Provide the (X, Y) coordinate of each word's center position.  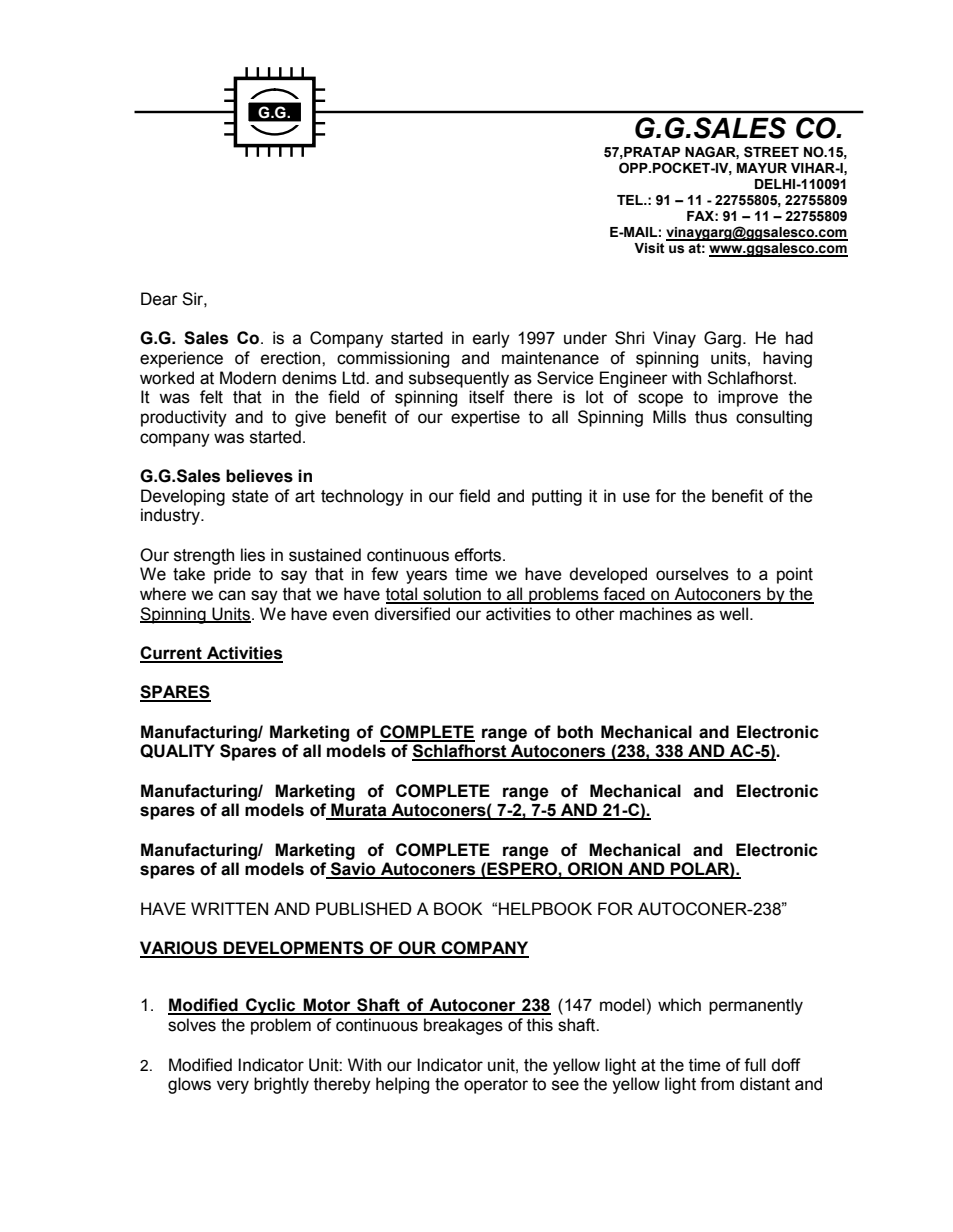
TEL (631, 200)
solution (452, 595)
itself (487, 397)
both (575, 732)
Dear (159, 299)
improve (748, 398)
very (233, 1087)
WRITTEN (229, 908)
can (232, 595)
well (733, 614)
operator (496, 1086)
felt (211, 397)
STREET (771, 152)
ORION (595, 870)
